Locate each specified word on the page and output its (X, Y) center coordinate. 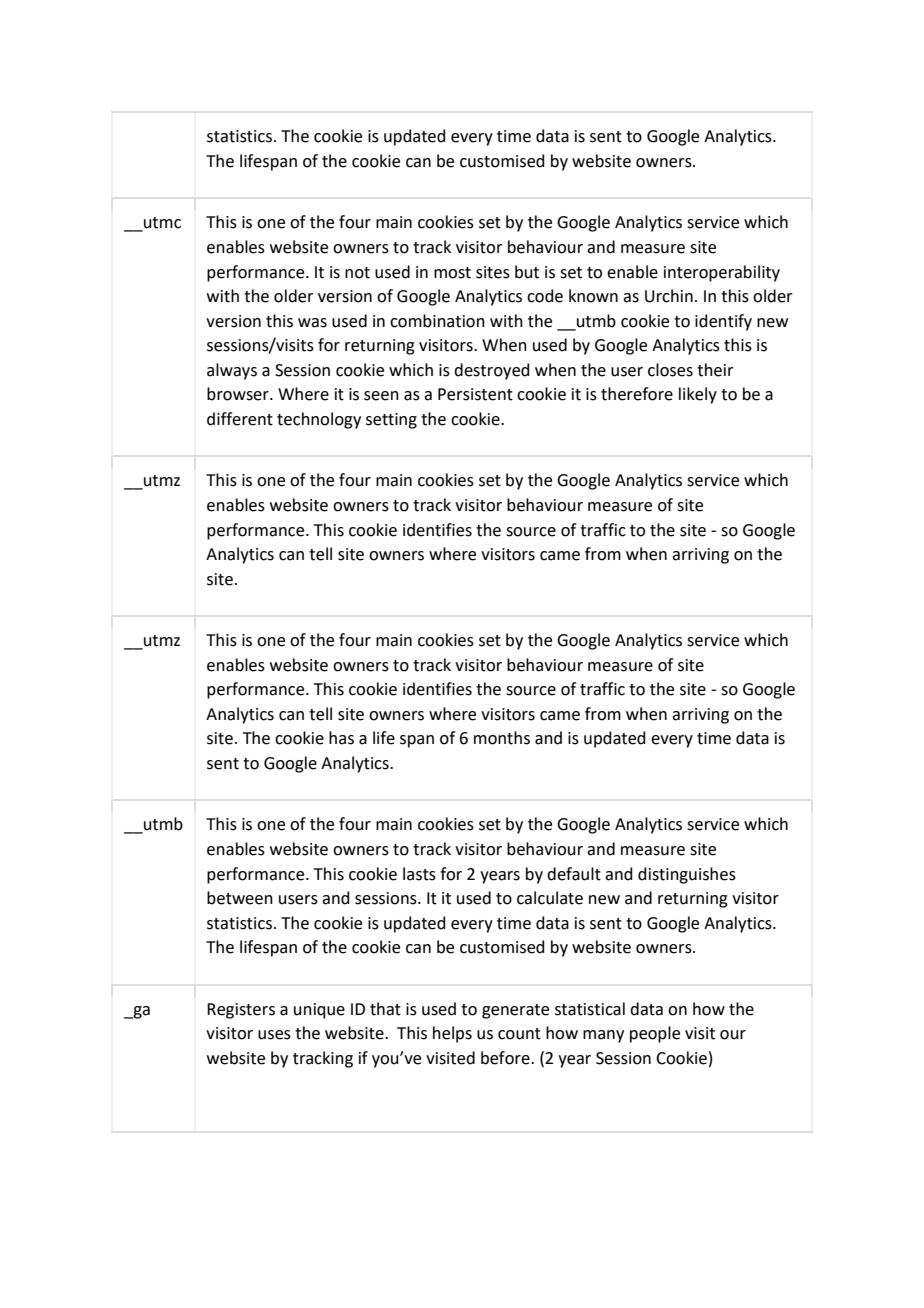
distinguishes (687, 875)
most (452, 273)
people (655, 1034)
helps (452, 1034)
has (341, 738)
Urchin (669, 296)
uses (274, 1035)
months (502, 738)
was (312, 323)
